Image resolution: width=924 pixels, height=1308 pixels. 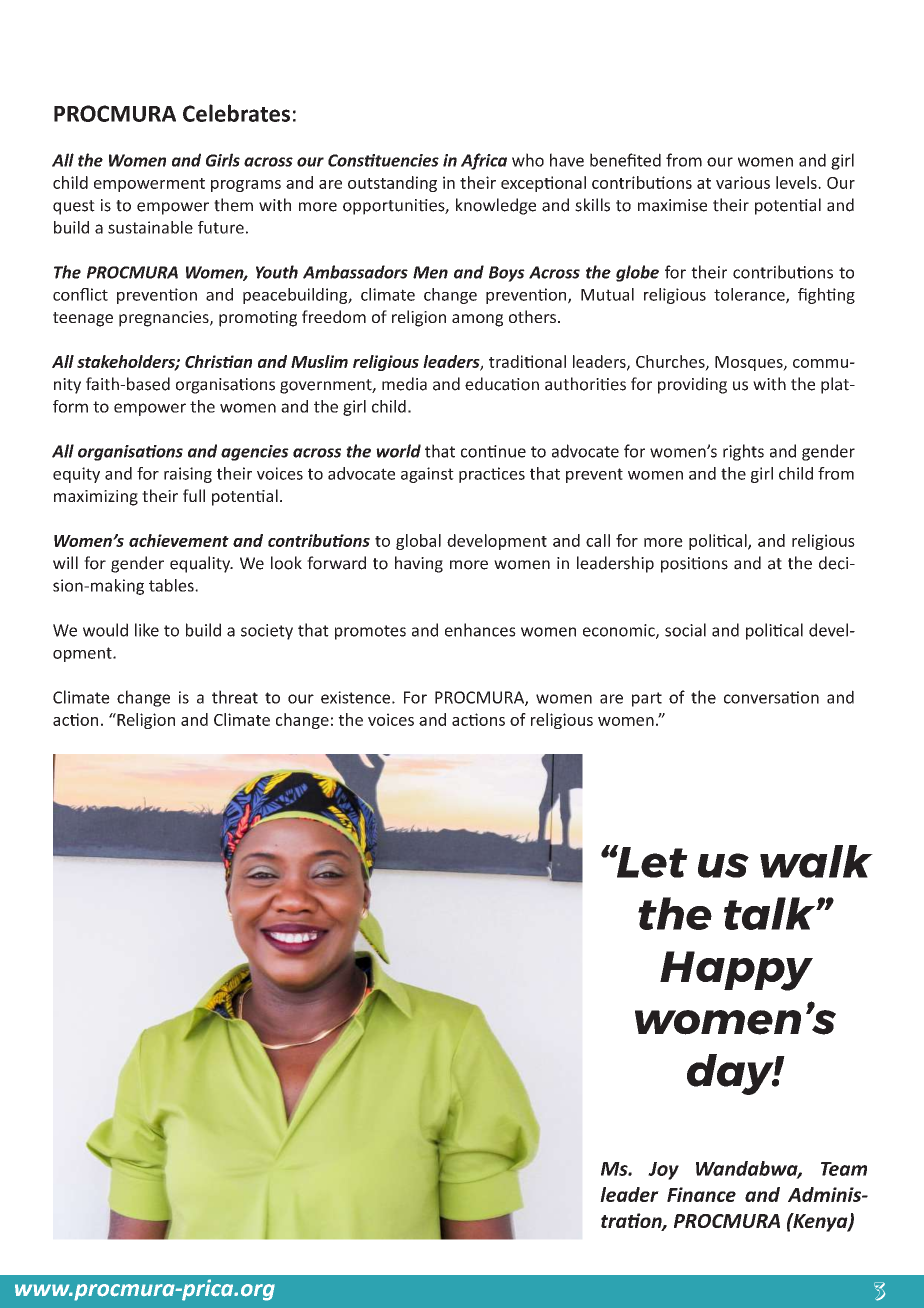 What do you see at coordinates (179, 540) in the document?
I see `achievement` at bounding box center [179, 540].
